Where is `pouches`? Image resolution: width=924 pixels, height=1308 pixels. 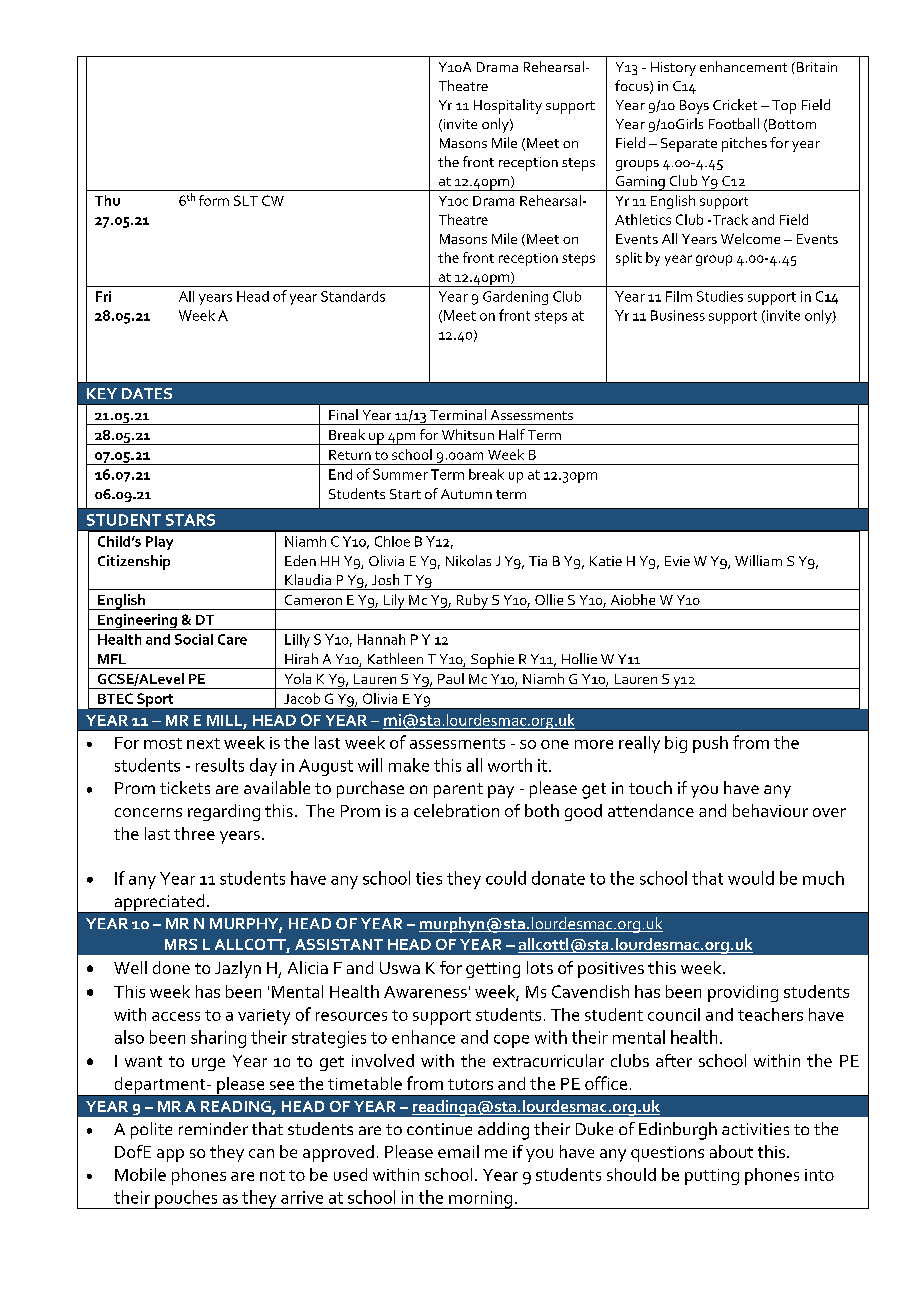
pouches is located at coordinates (186, 1199).
